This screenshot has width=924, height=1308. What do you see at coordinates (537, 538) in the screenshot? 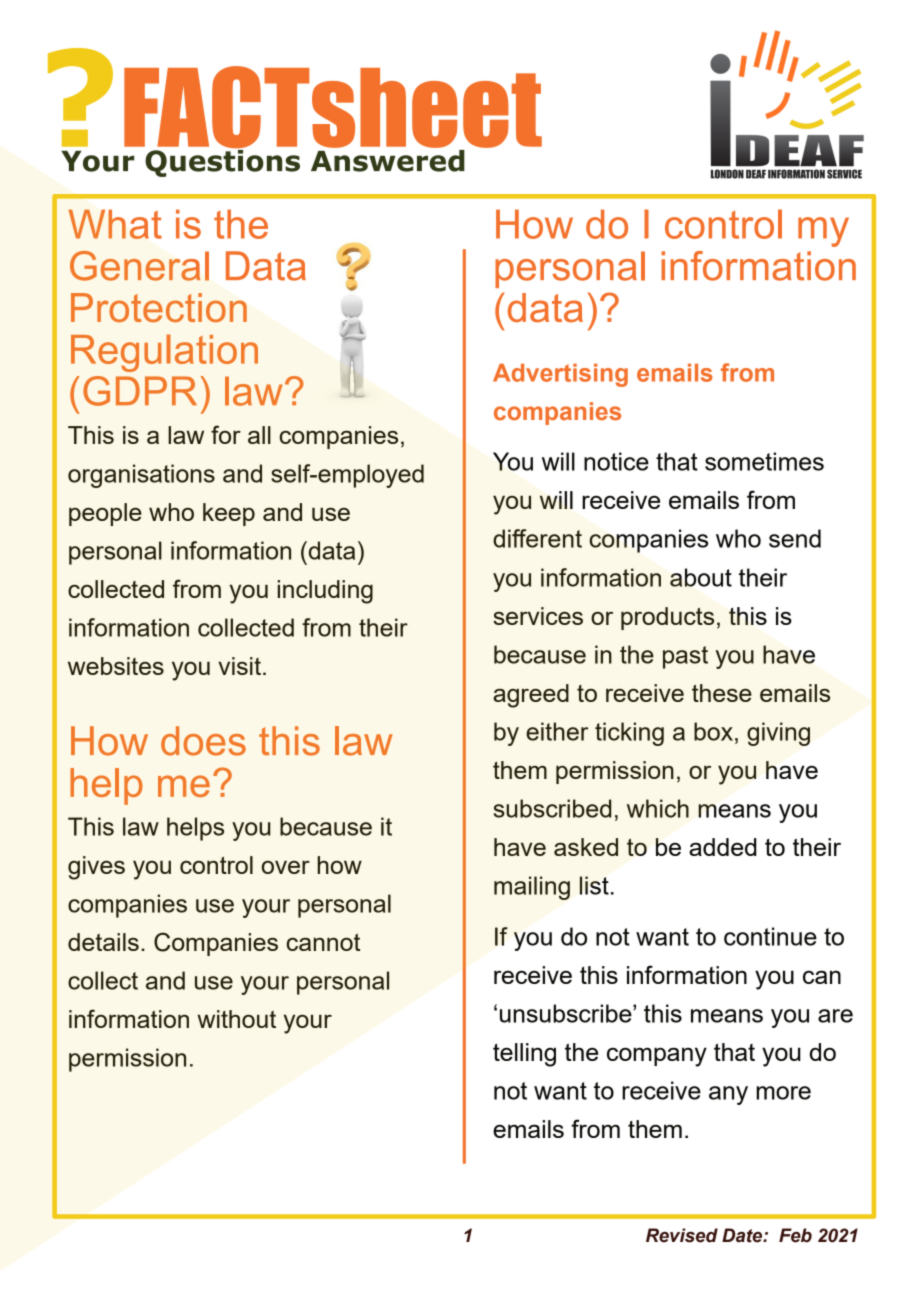
I see `different` at bounding box center [537, 538].
